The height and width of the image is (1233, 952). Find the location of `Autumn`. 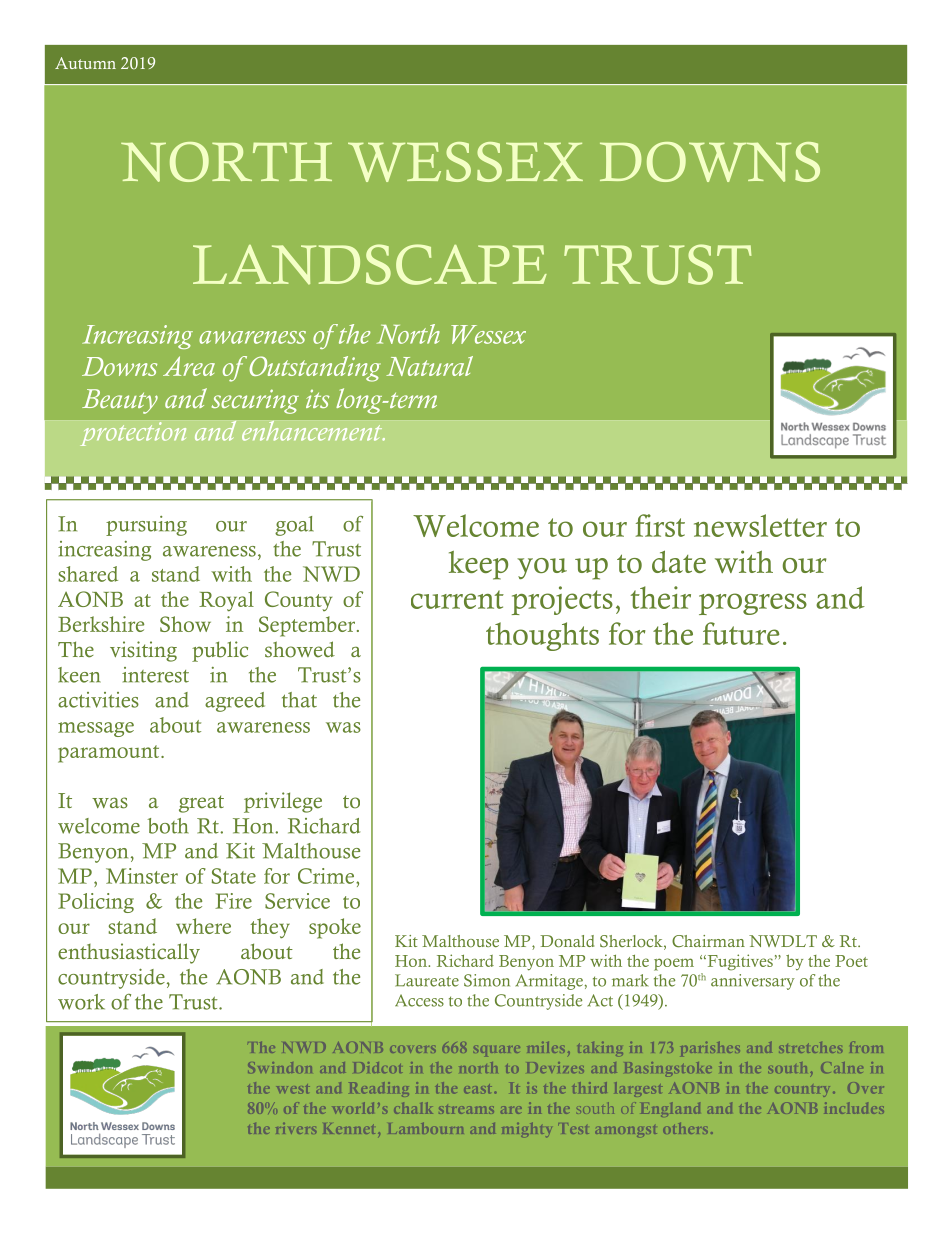

Autumn is located at coordinates (85, 63).
